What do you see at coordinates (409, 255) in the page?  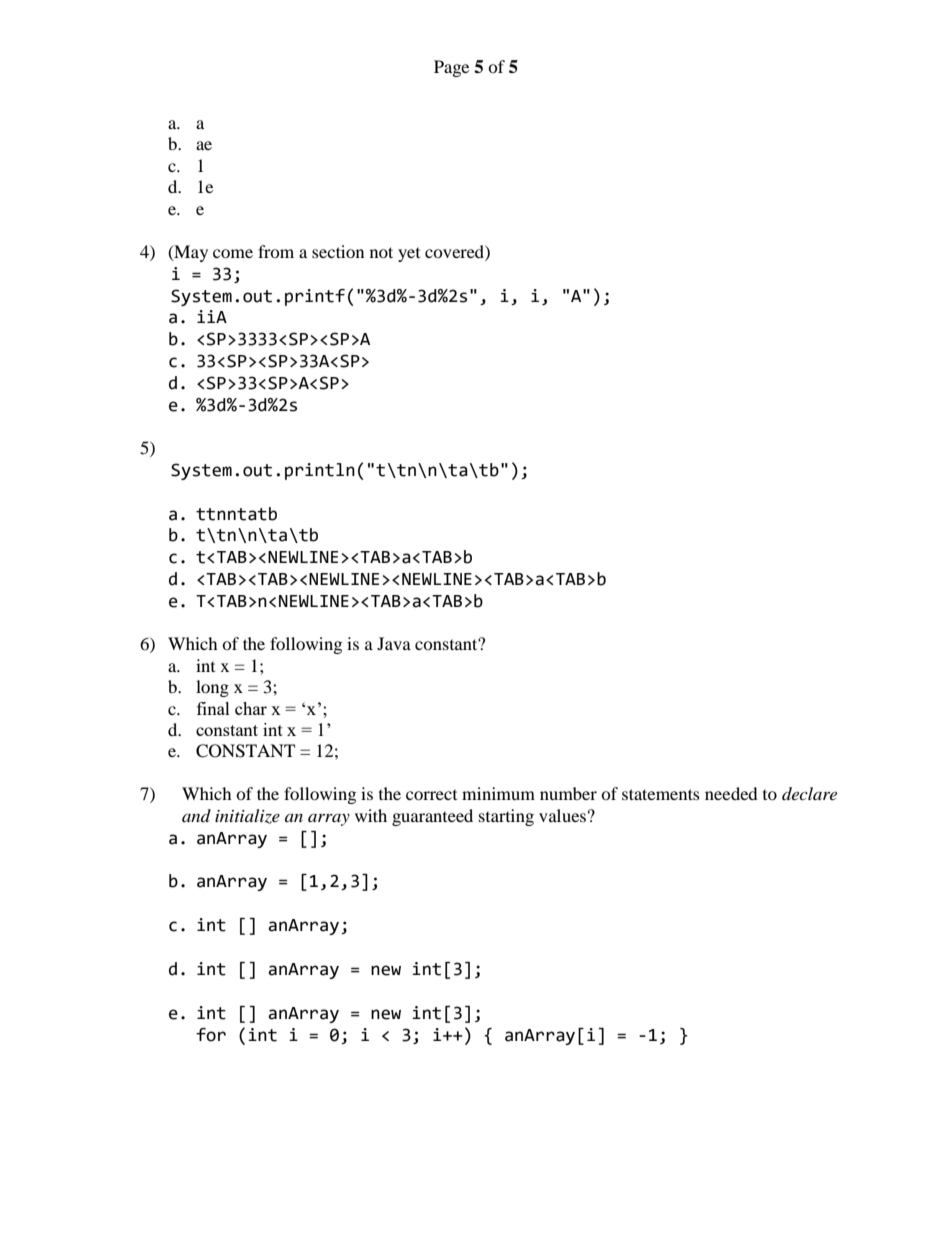 I see `yet` at bounding box center [409, 255].
